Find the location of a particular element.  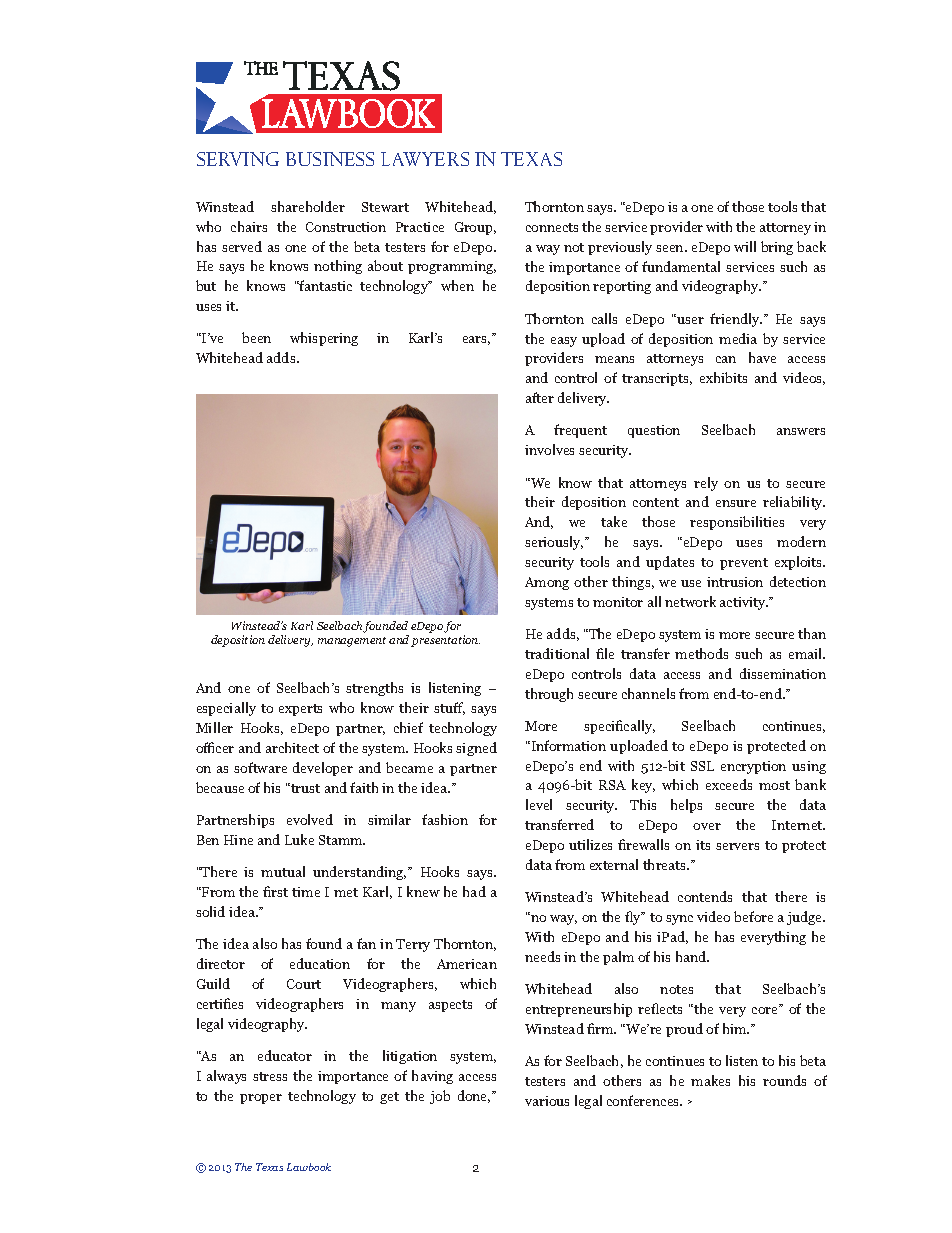

involves is located at coordinates (549, 449).
